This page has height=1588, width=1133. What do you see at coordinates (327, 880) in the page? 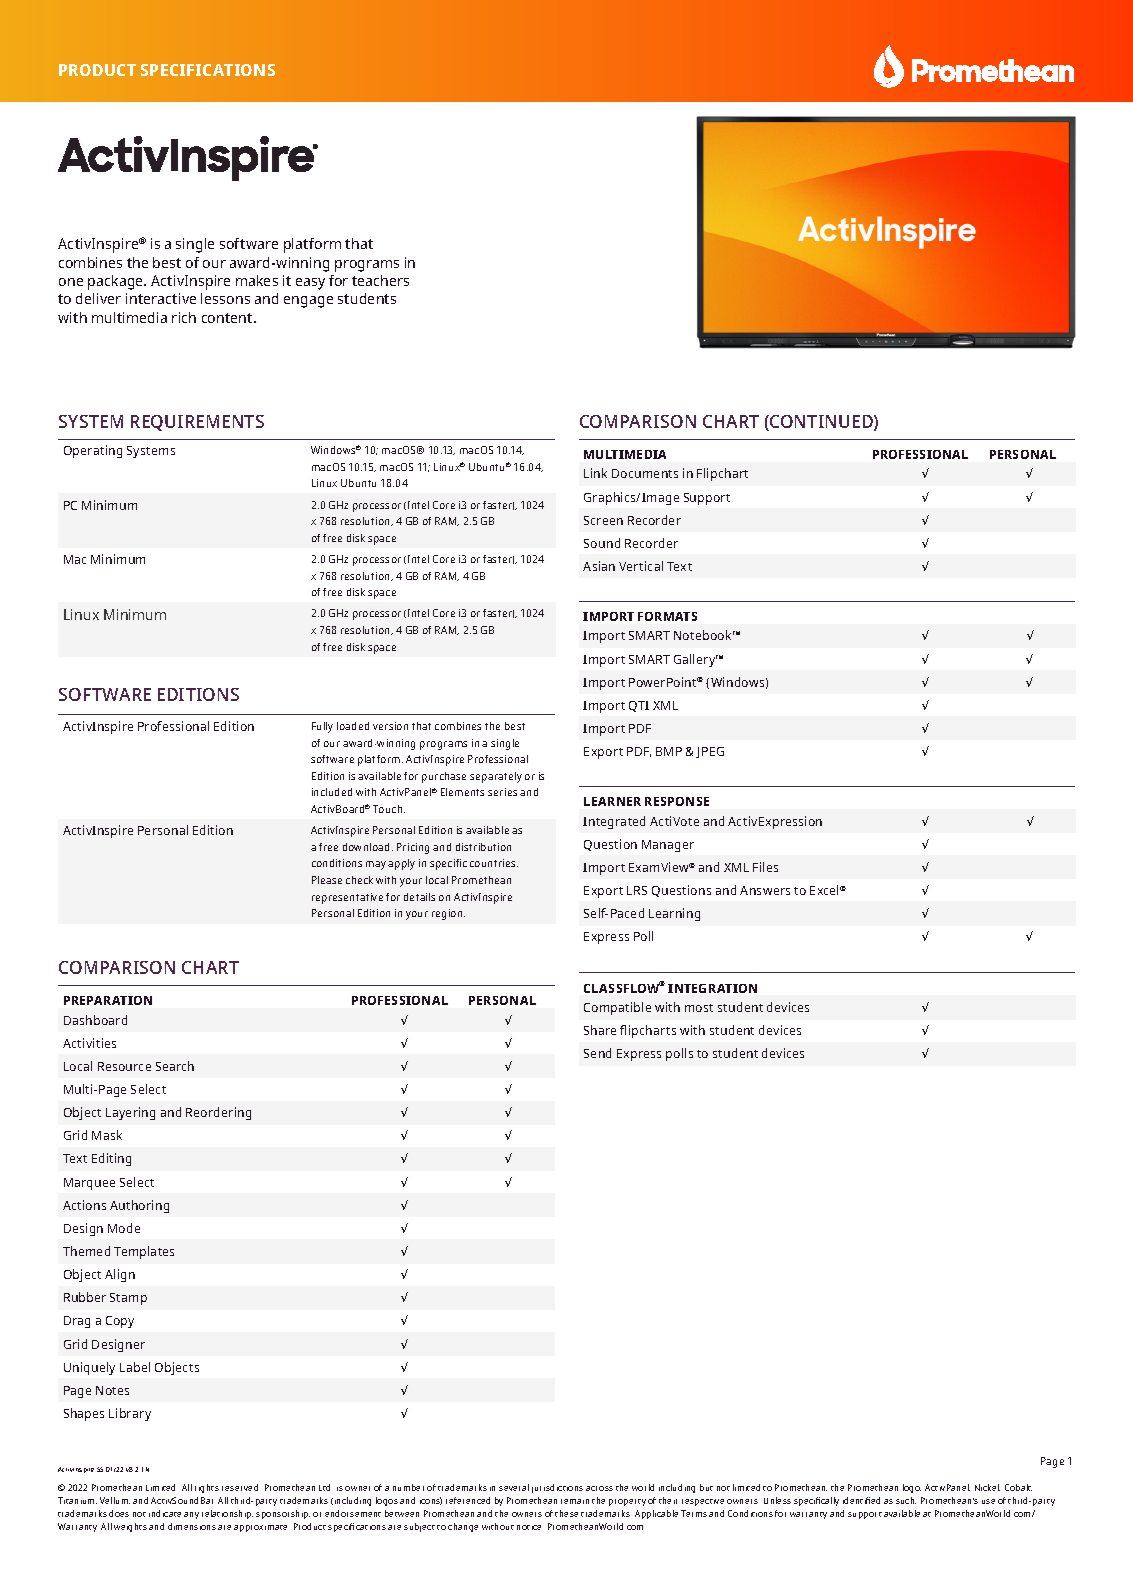
I see `Please` at bounding box center [327, 880].
